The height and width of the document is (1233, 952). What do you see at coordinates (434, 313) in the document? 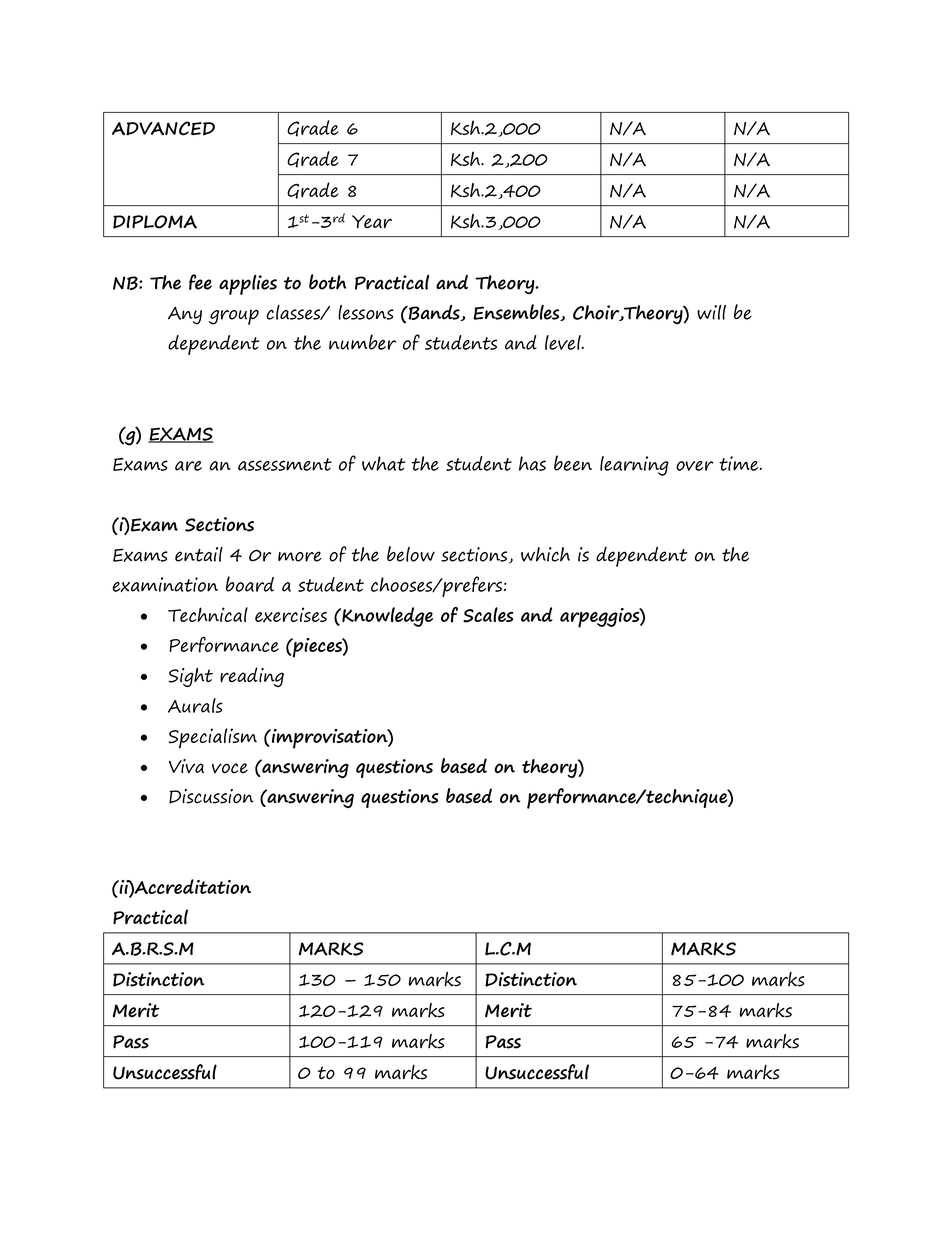
I see `Bands` at bounding box center [434, 313].
